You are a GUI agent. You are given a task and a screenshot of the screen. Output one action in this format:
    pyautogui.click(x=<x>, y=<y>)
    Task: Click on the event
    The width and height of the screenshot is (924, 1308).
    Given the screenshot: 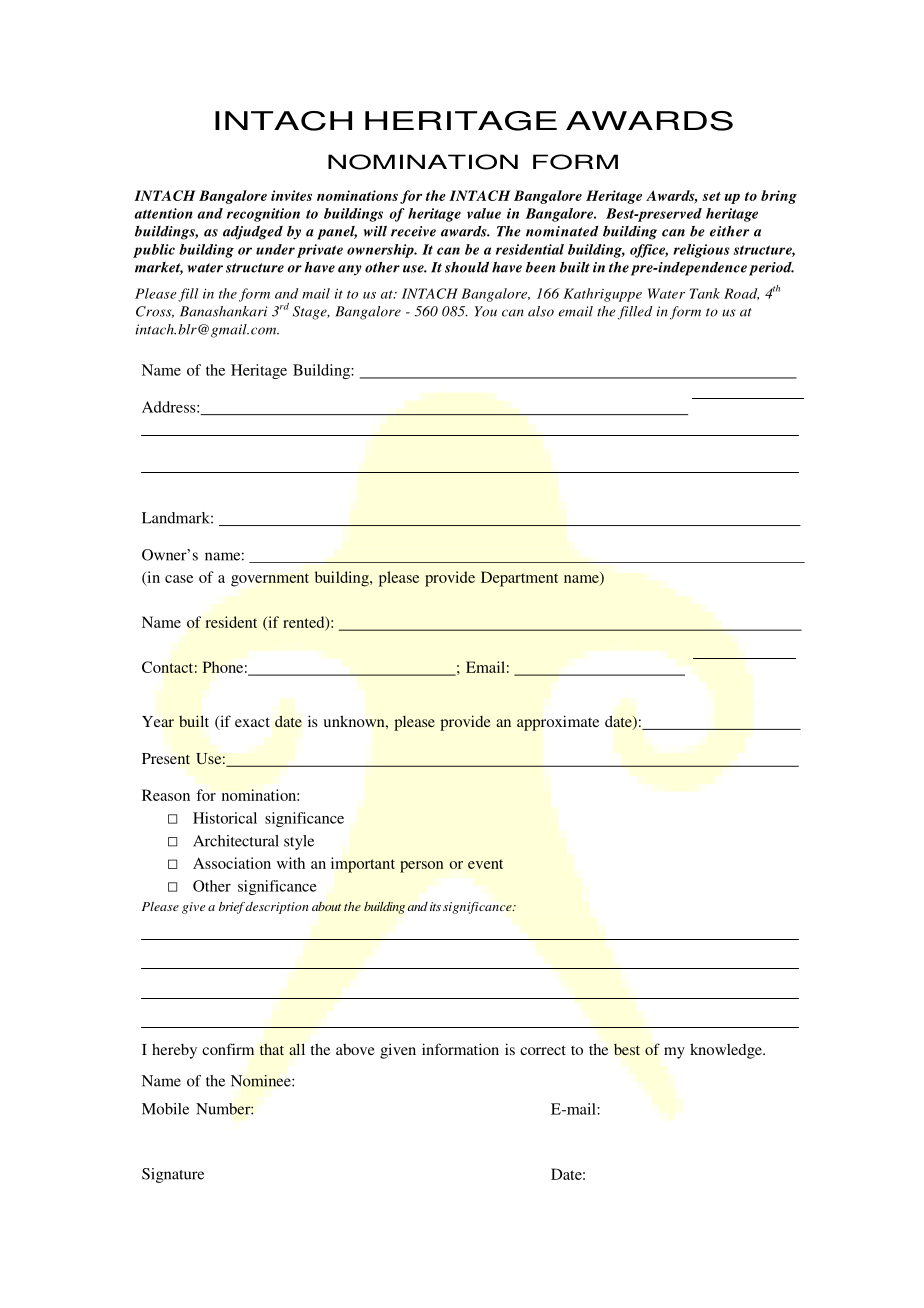 What is the action you would take?
    pyautogui.click(x=485, y=864)
